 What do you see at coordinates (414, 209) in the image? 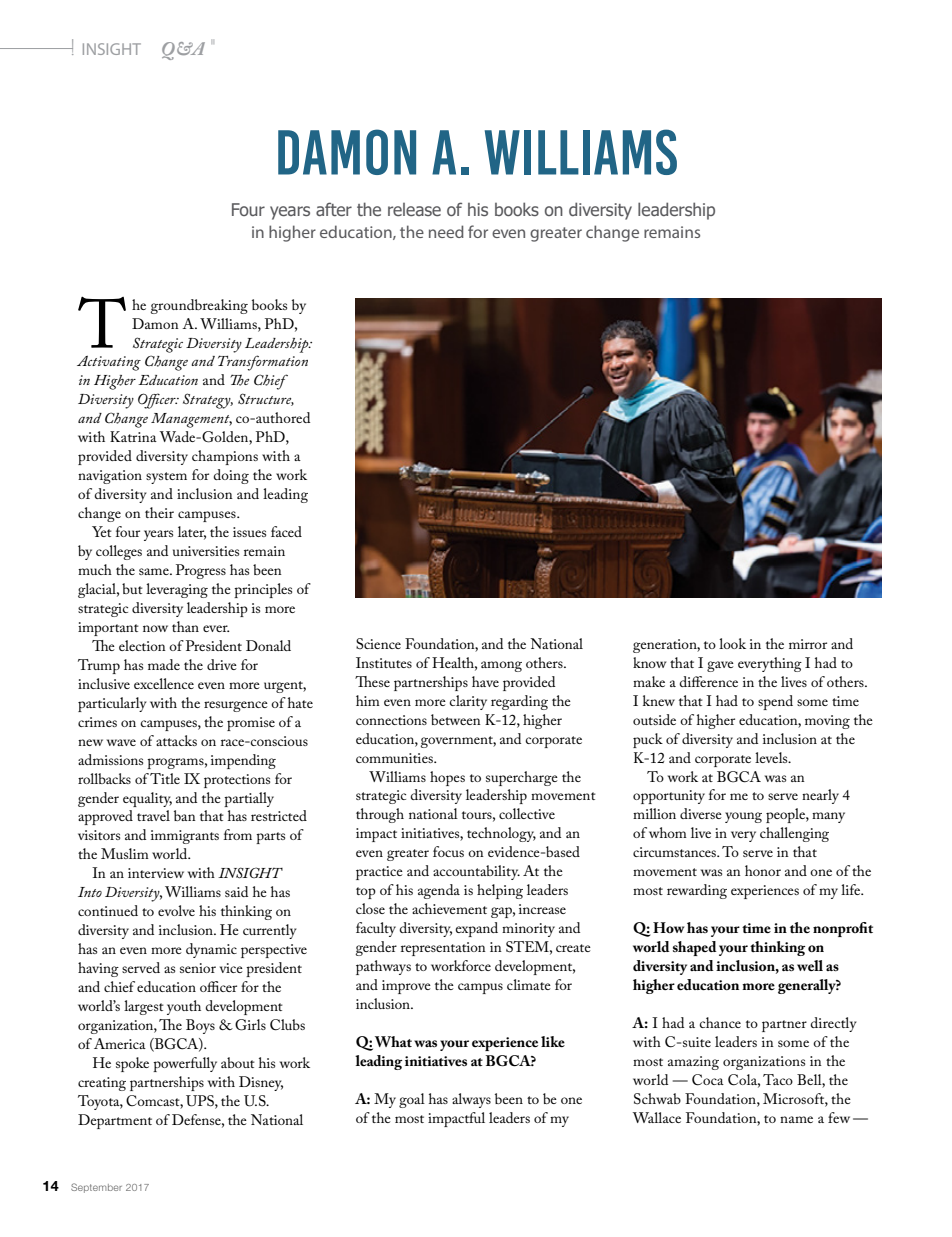
I see `release` at bounding box center [414, 209].
